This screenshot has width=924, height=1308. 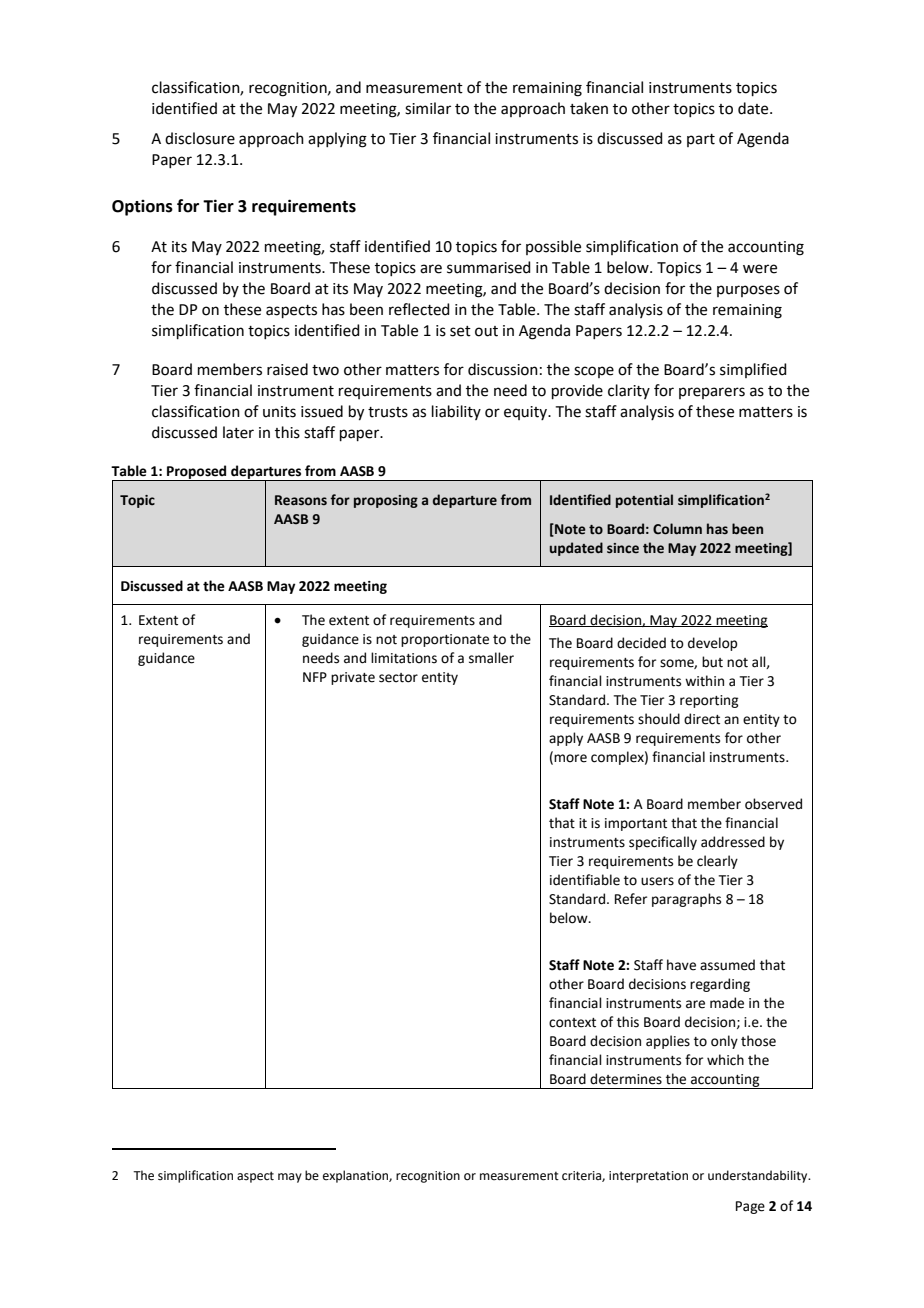 What do you see at coordinates (386, 501) in the screenshot?
I see `proposing` at bounding box center [386, 501].
